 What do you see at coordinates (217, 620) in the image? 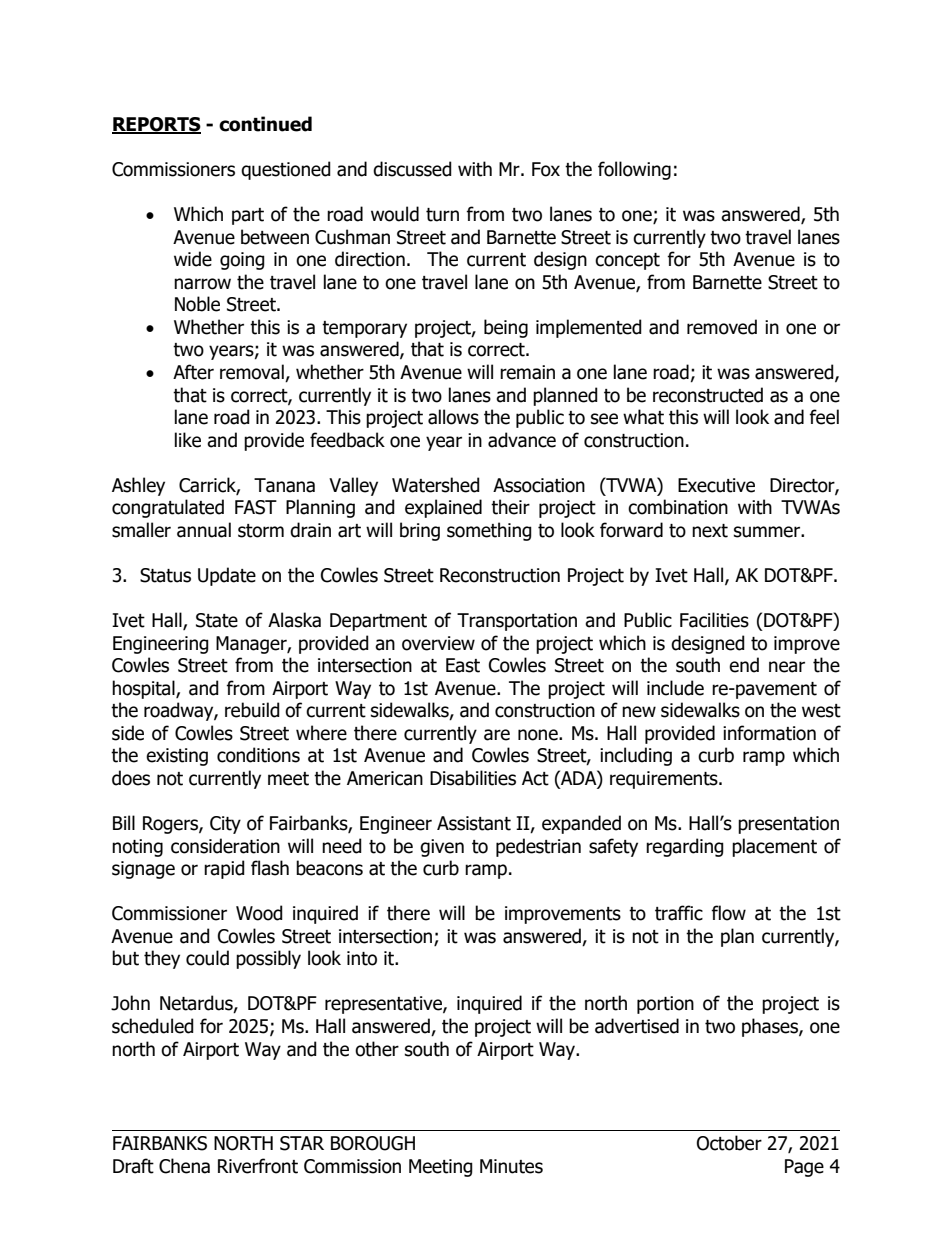
I see `State` at bounding box center [217, 620].
